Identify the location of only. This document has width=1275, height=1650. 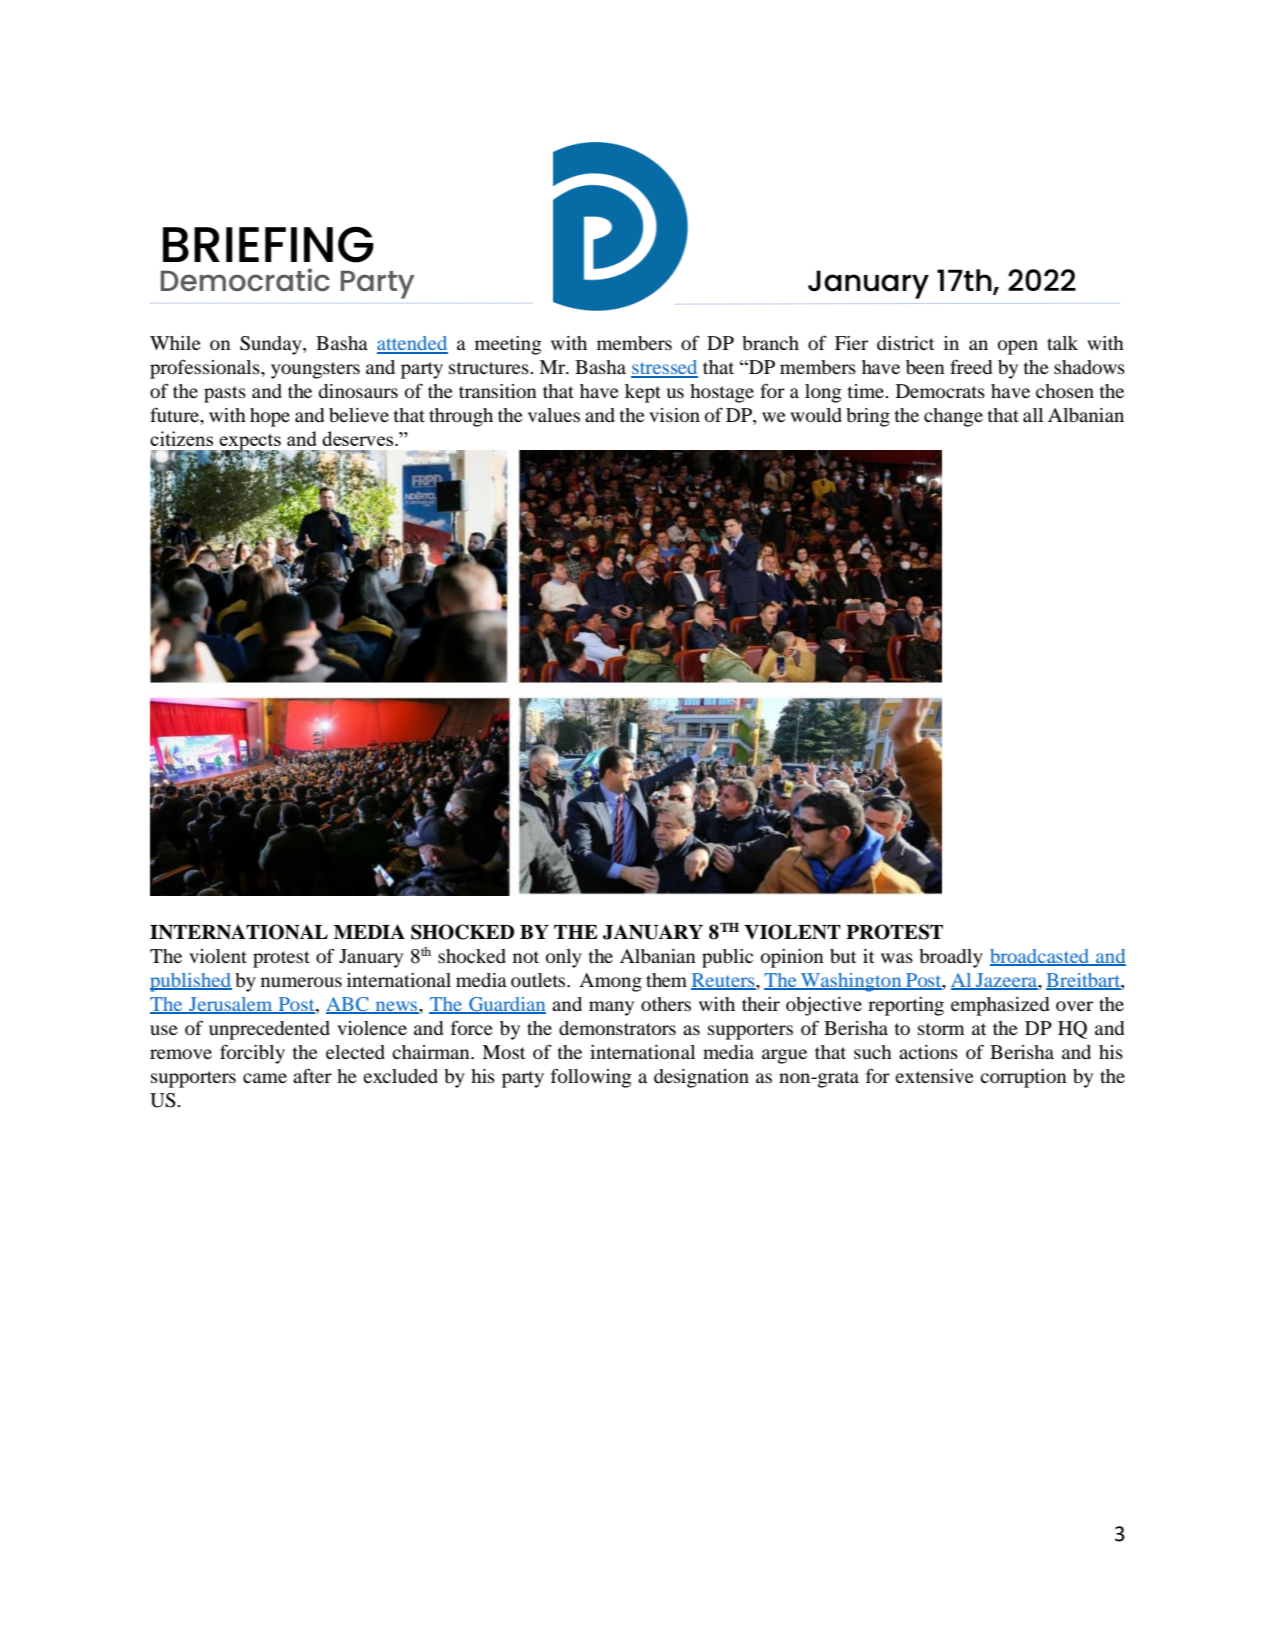
(564, 958).
